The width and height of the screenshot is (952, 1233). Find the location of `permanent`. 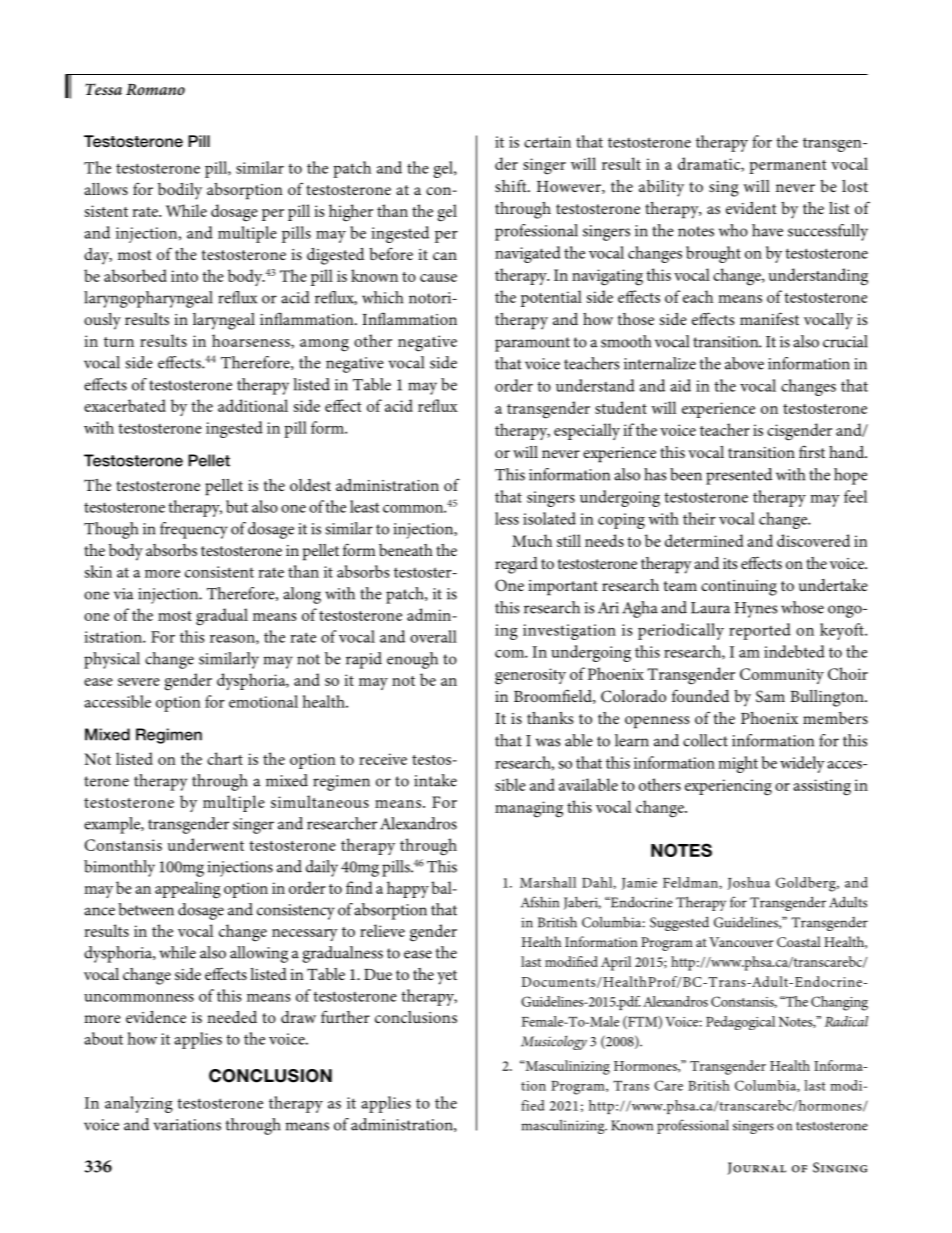

permanent is located at coordinates (787, 167).
